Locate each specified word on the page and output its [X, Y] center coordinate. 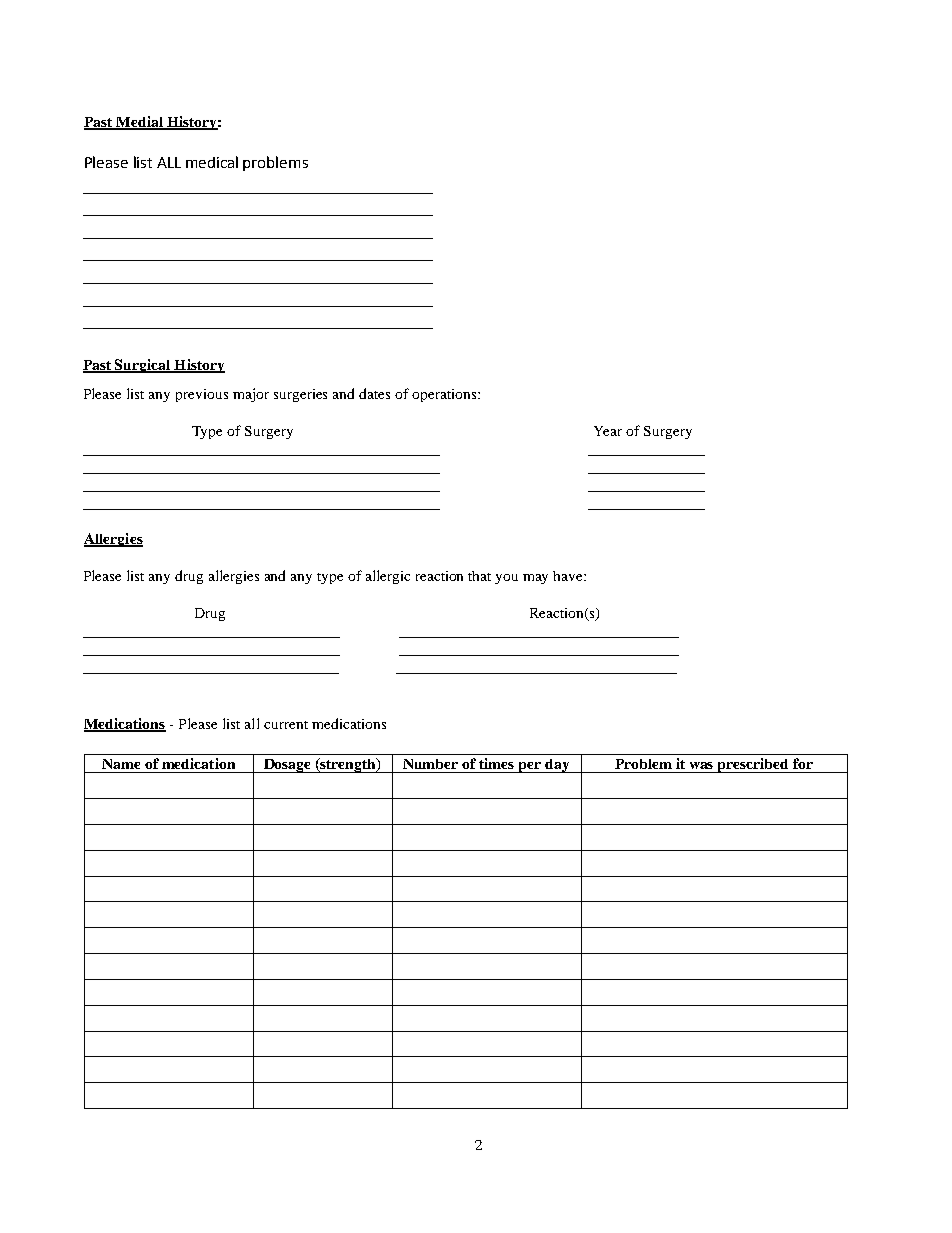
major [251, 395]
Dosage [288, 766]
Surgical [143, 366]
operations [445, 395]
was [701, 765]
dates [374, 393]
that [479, 576]
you [506, 579]
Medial [139, 122]
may [535, 579]
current [286, 725]
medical [212, 162]
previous [202, 395]
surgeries [300, 395]
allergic [388, 577]
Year [608, 431]
